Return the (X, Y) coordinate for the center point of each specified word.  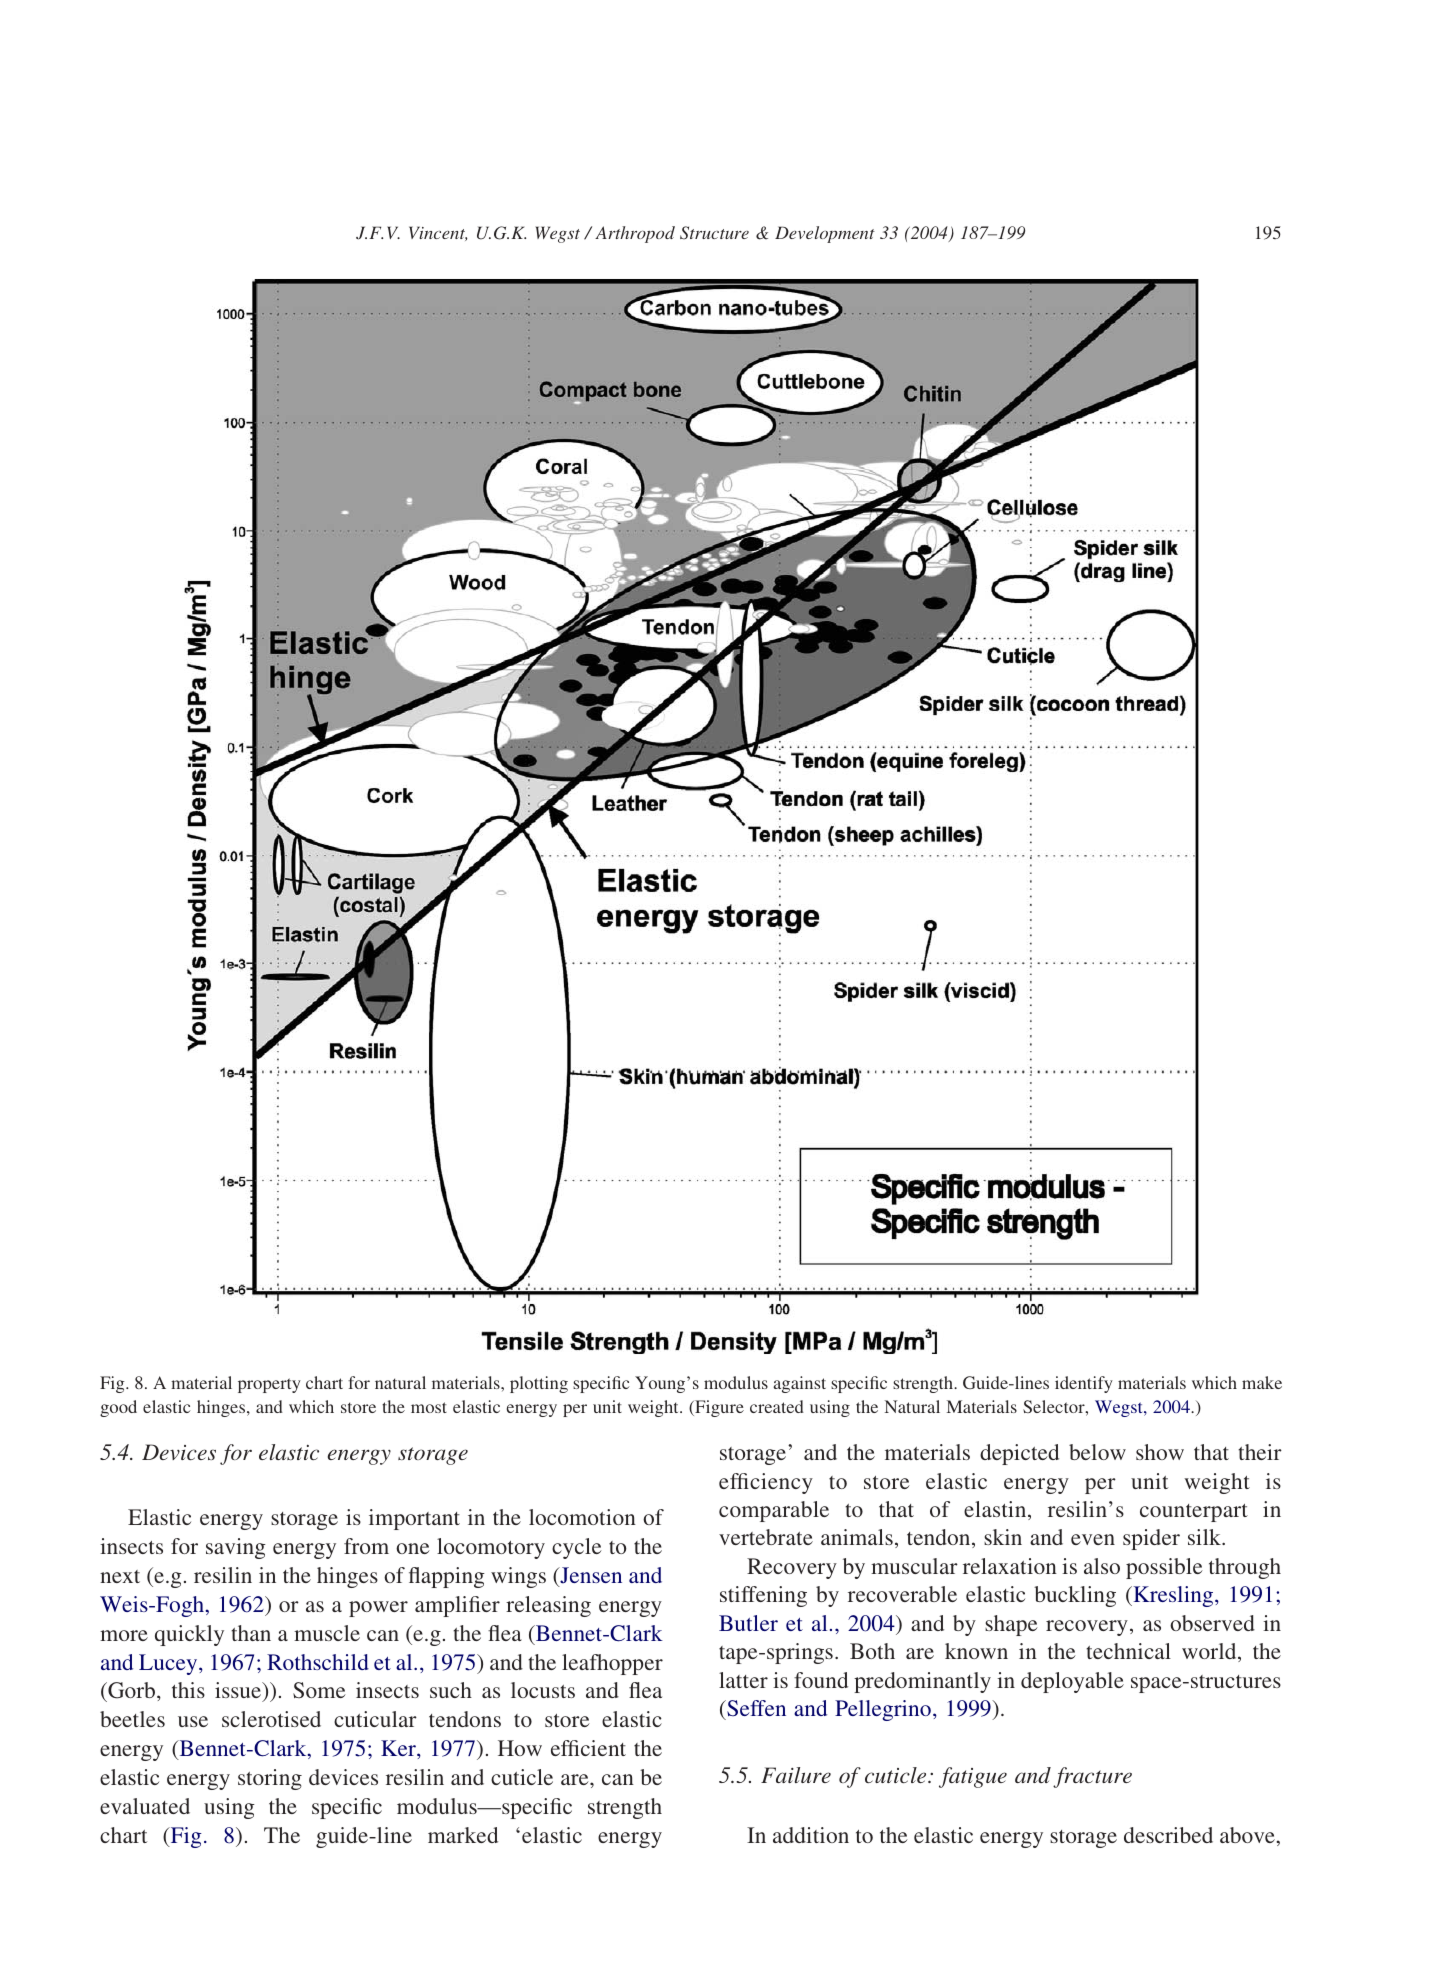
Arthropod (635, 234)
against (799, 1384)
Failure (796, 1775)
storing (270, 1779)
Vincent (438, 233)
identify (1084, 1384)
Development (825, 234)
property (269, 1385)
